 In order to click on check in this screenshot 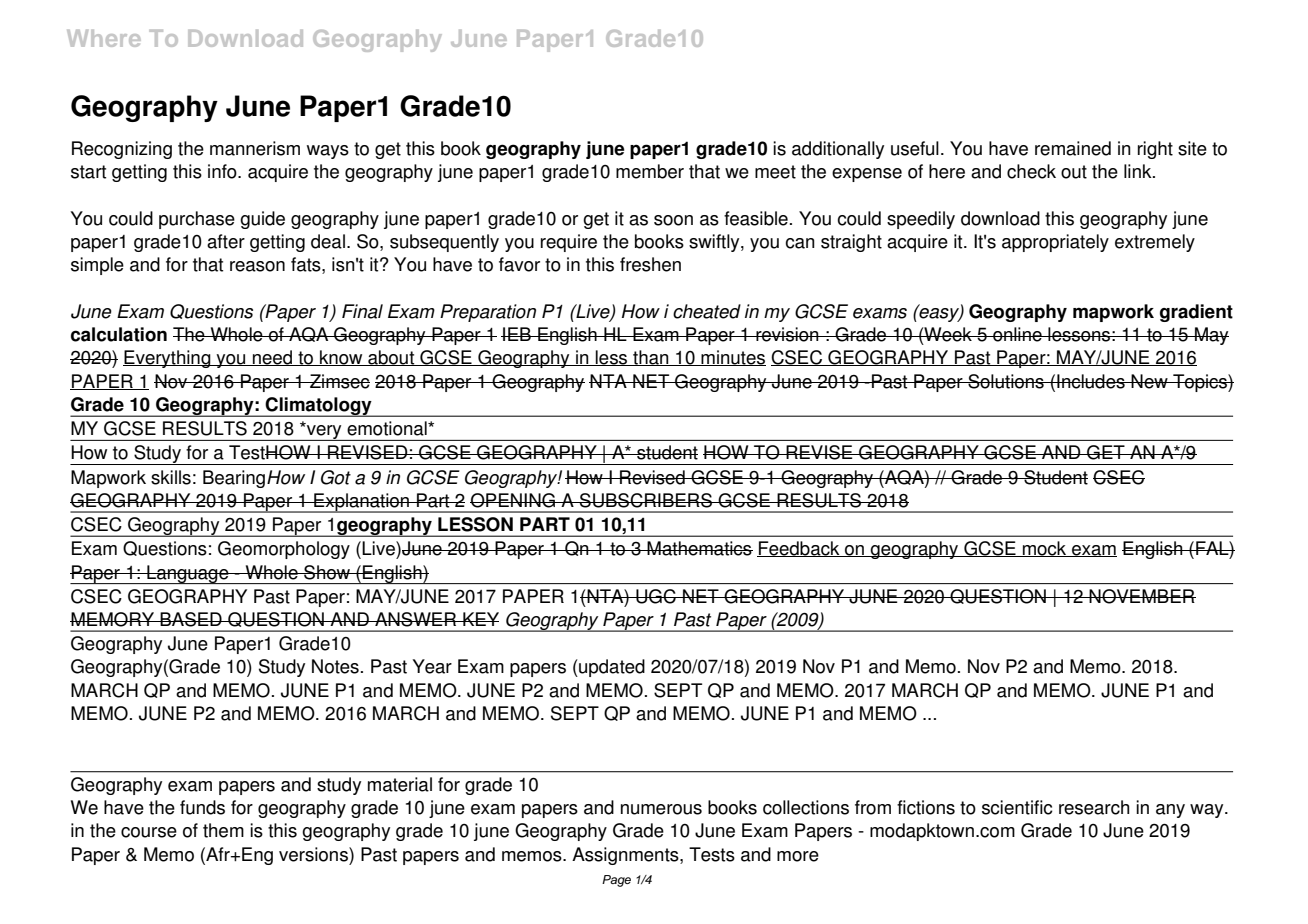, I will do `click(1031, 171)`.
